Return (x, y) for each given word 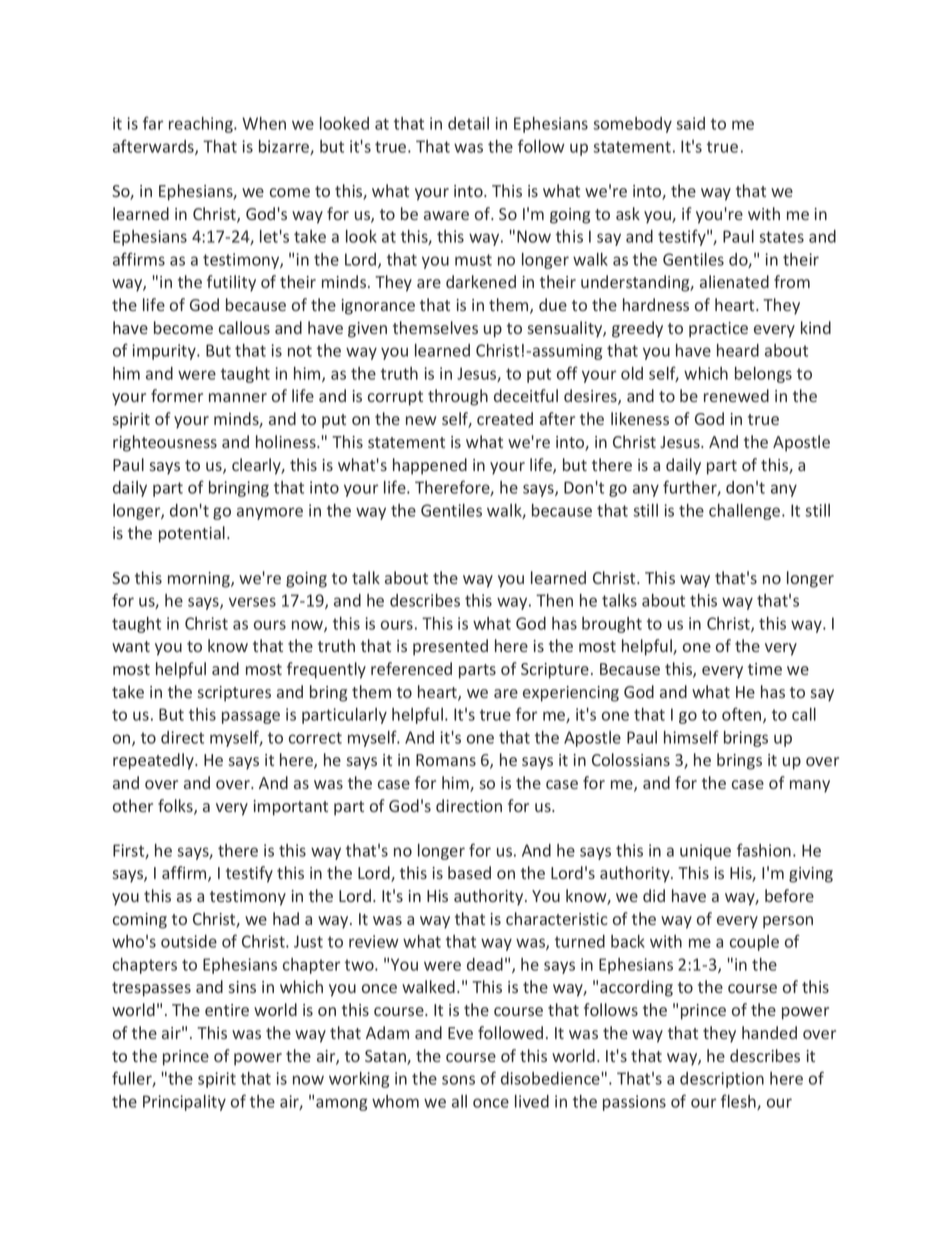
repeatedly (154, 761)
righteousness (165, 443)
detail (468, 123)
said (690, 123)
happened (430, 466)
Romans (446, 760)
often (743, 715)
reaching (202, 125)
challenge (746, 512)
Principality (184, 1103)
